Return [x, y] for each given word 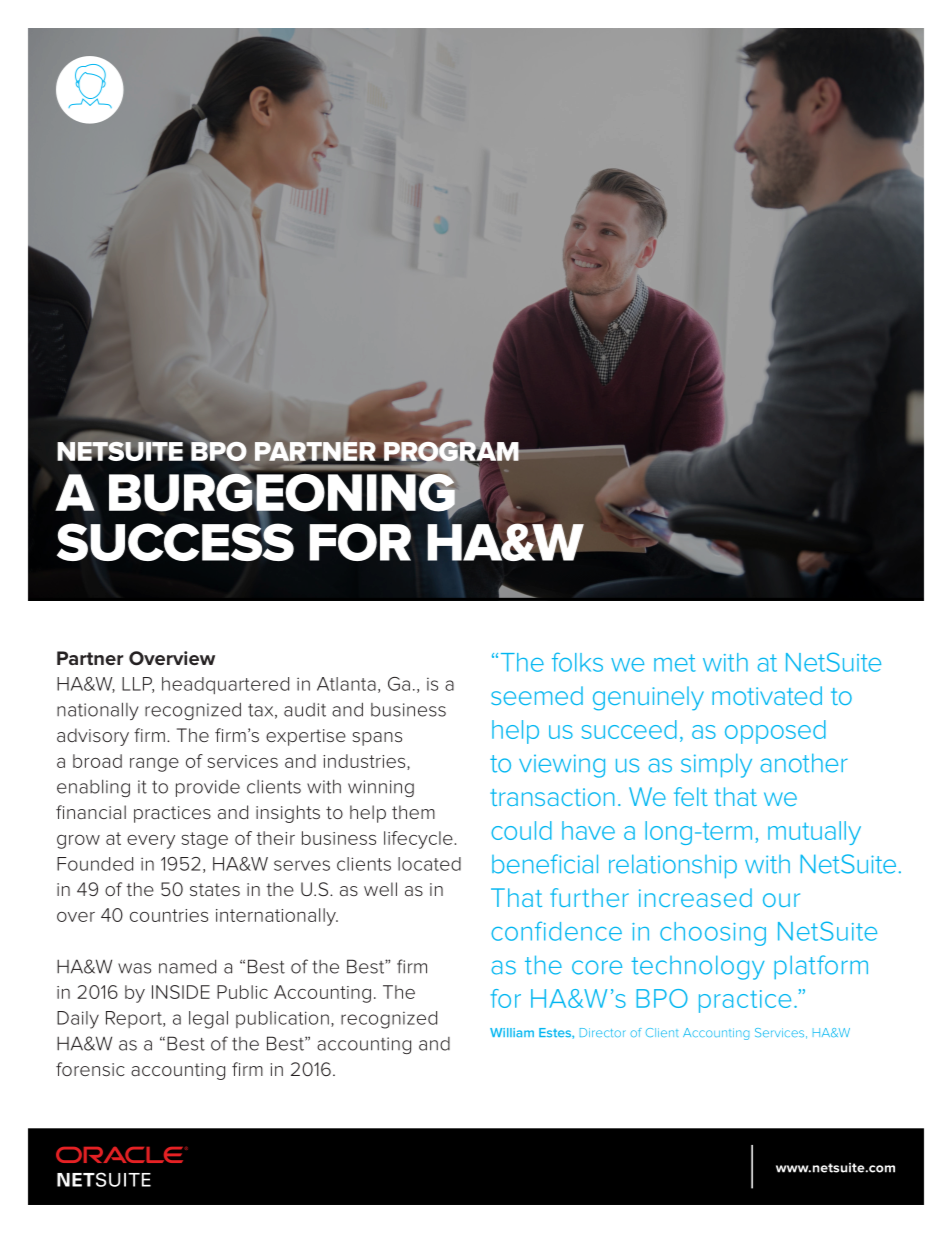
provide [208, 788]
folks [577, 662]
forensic [90, 1069]
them [413, 812]
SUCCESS [175, 541]
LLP [138, 685]
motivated [767, 695]
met [675, 663]
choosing [713, 934]
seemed [537, 695]
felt [691, 796]
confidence [556, 931]
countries [169, 915]
